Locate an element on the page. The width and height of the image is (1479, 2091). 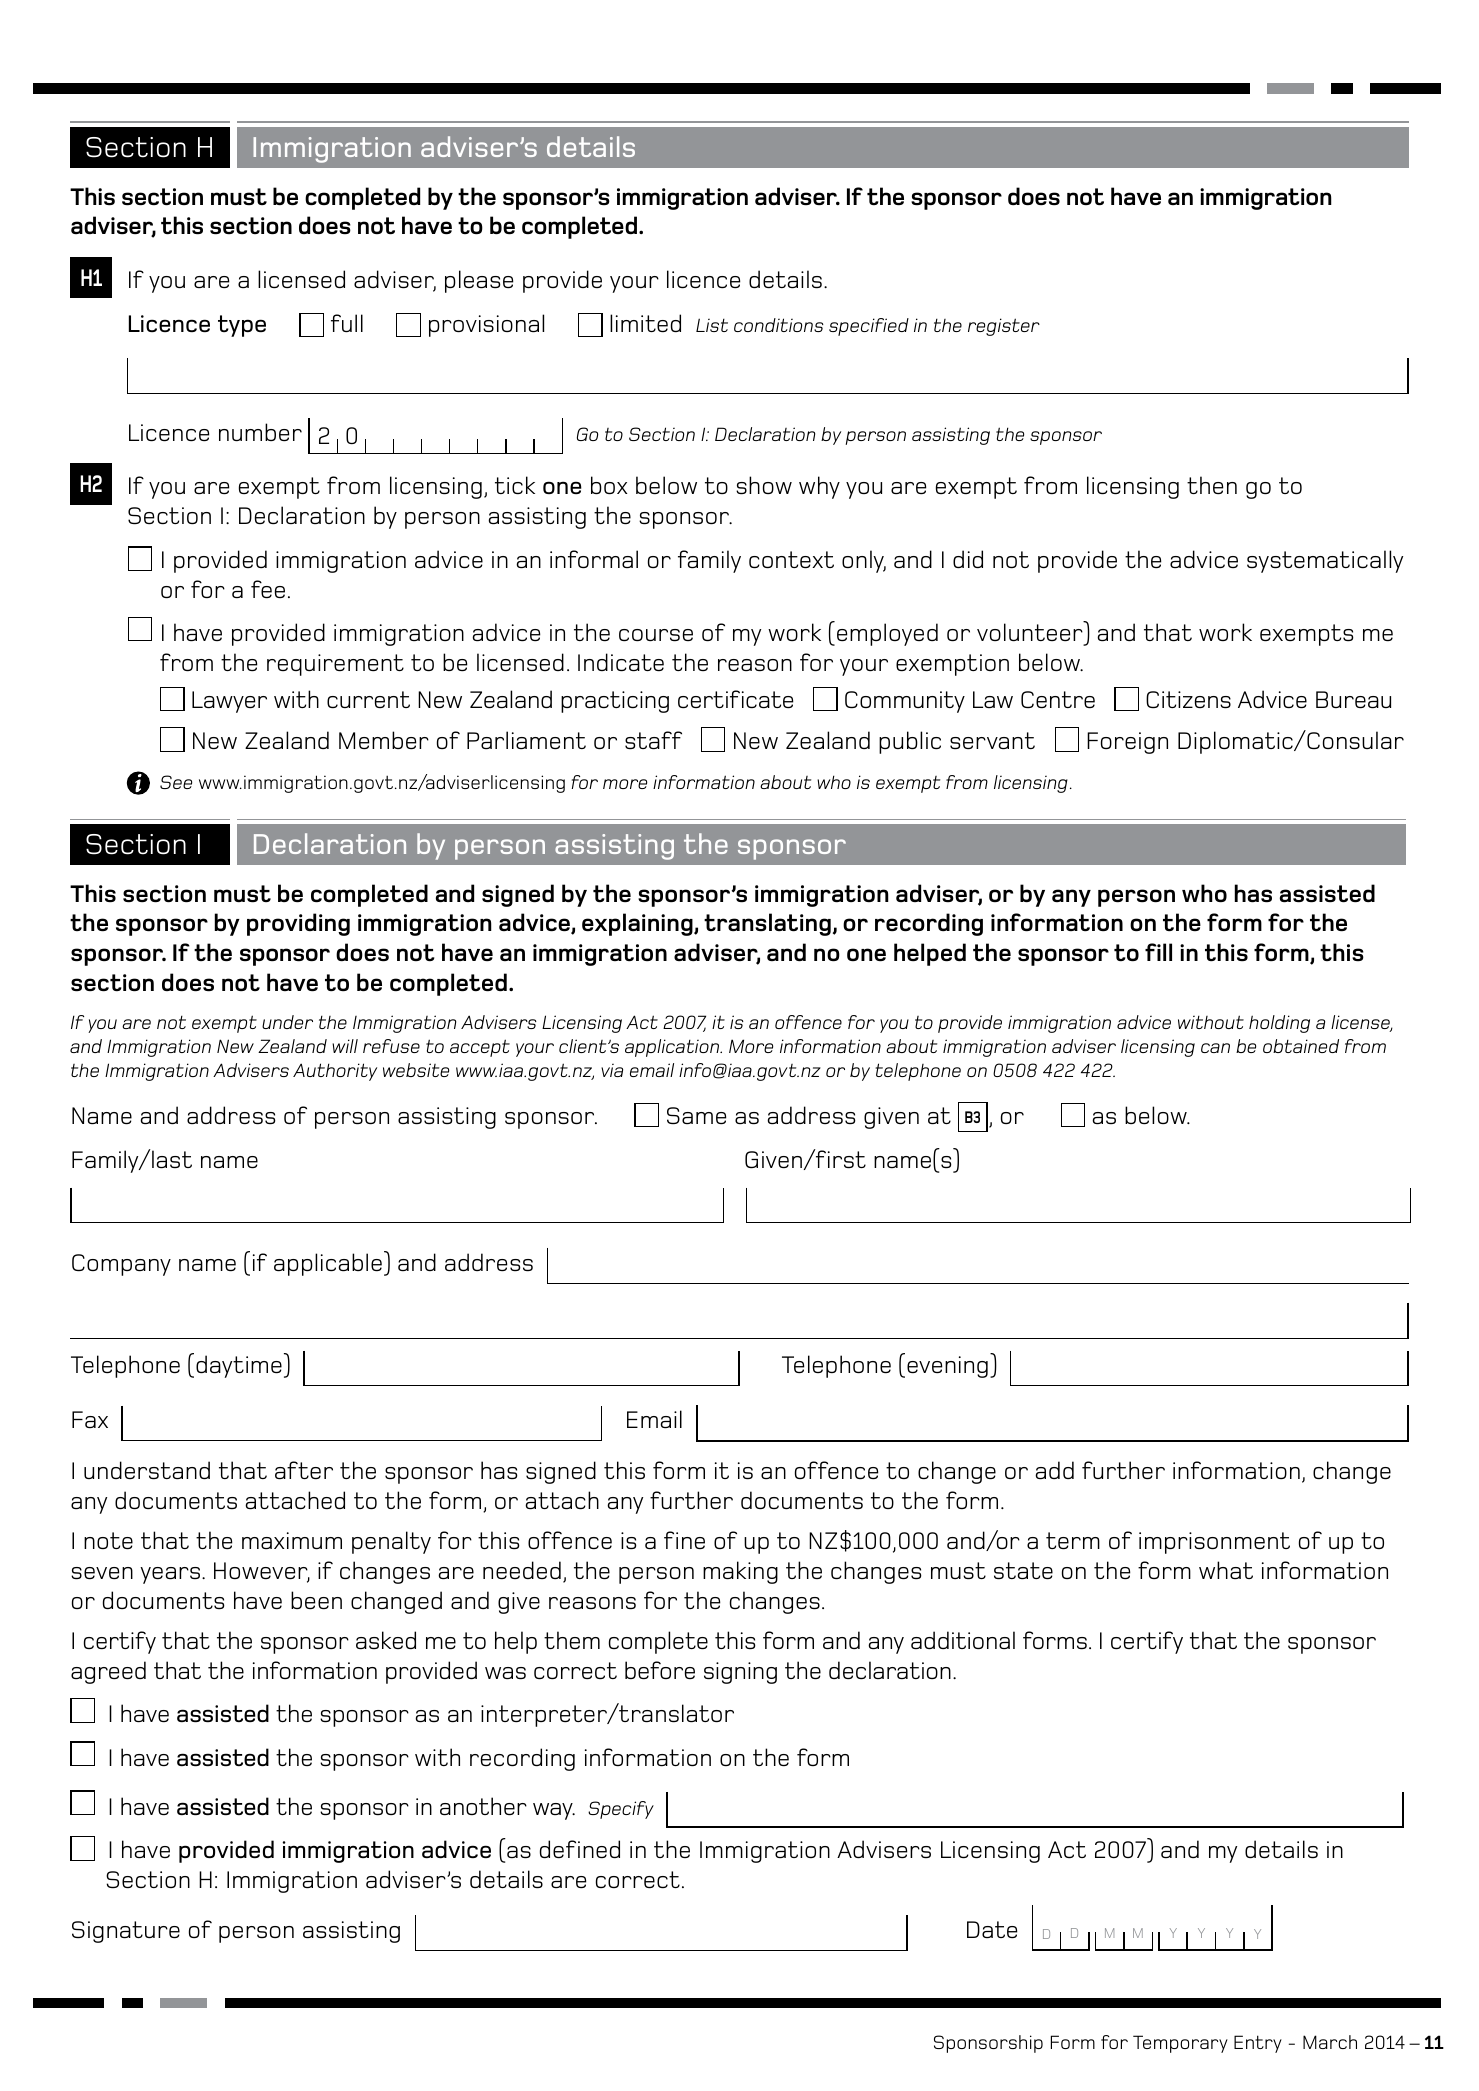
See is located at coordinates (176, 782).
